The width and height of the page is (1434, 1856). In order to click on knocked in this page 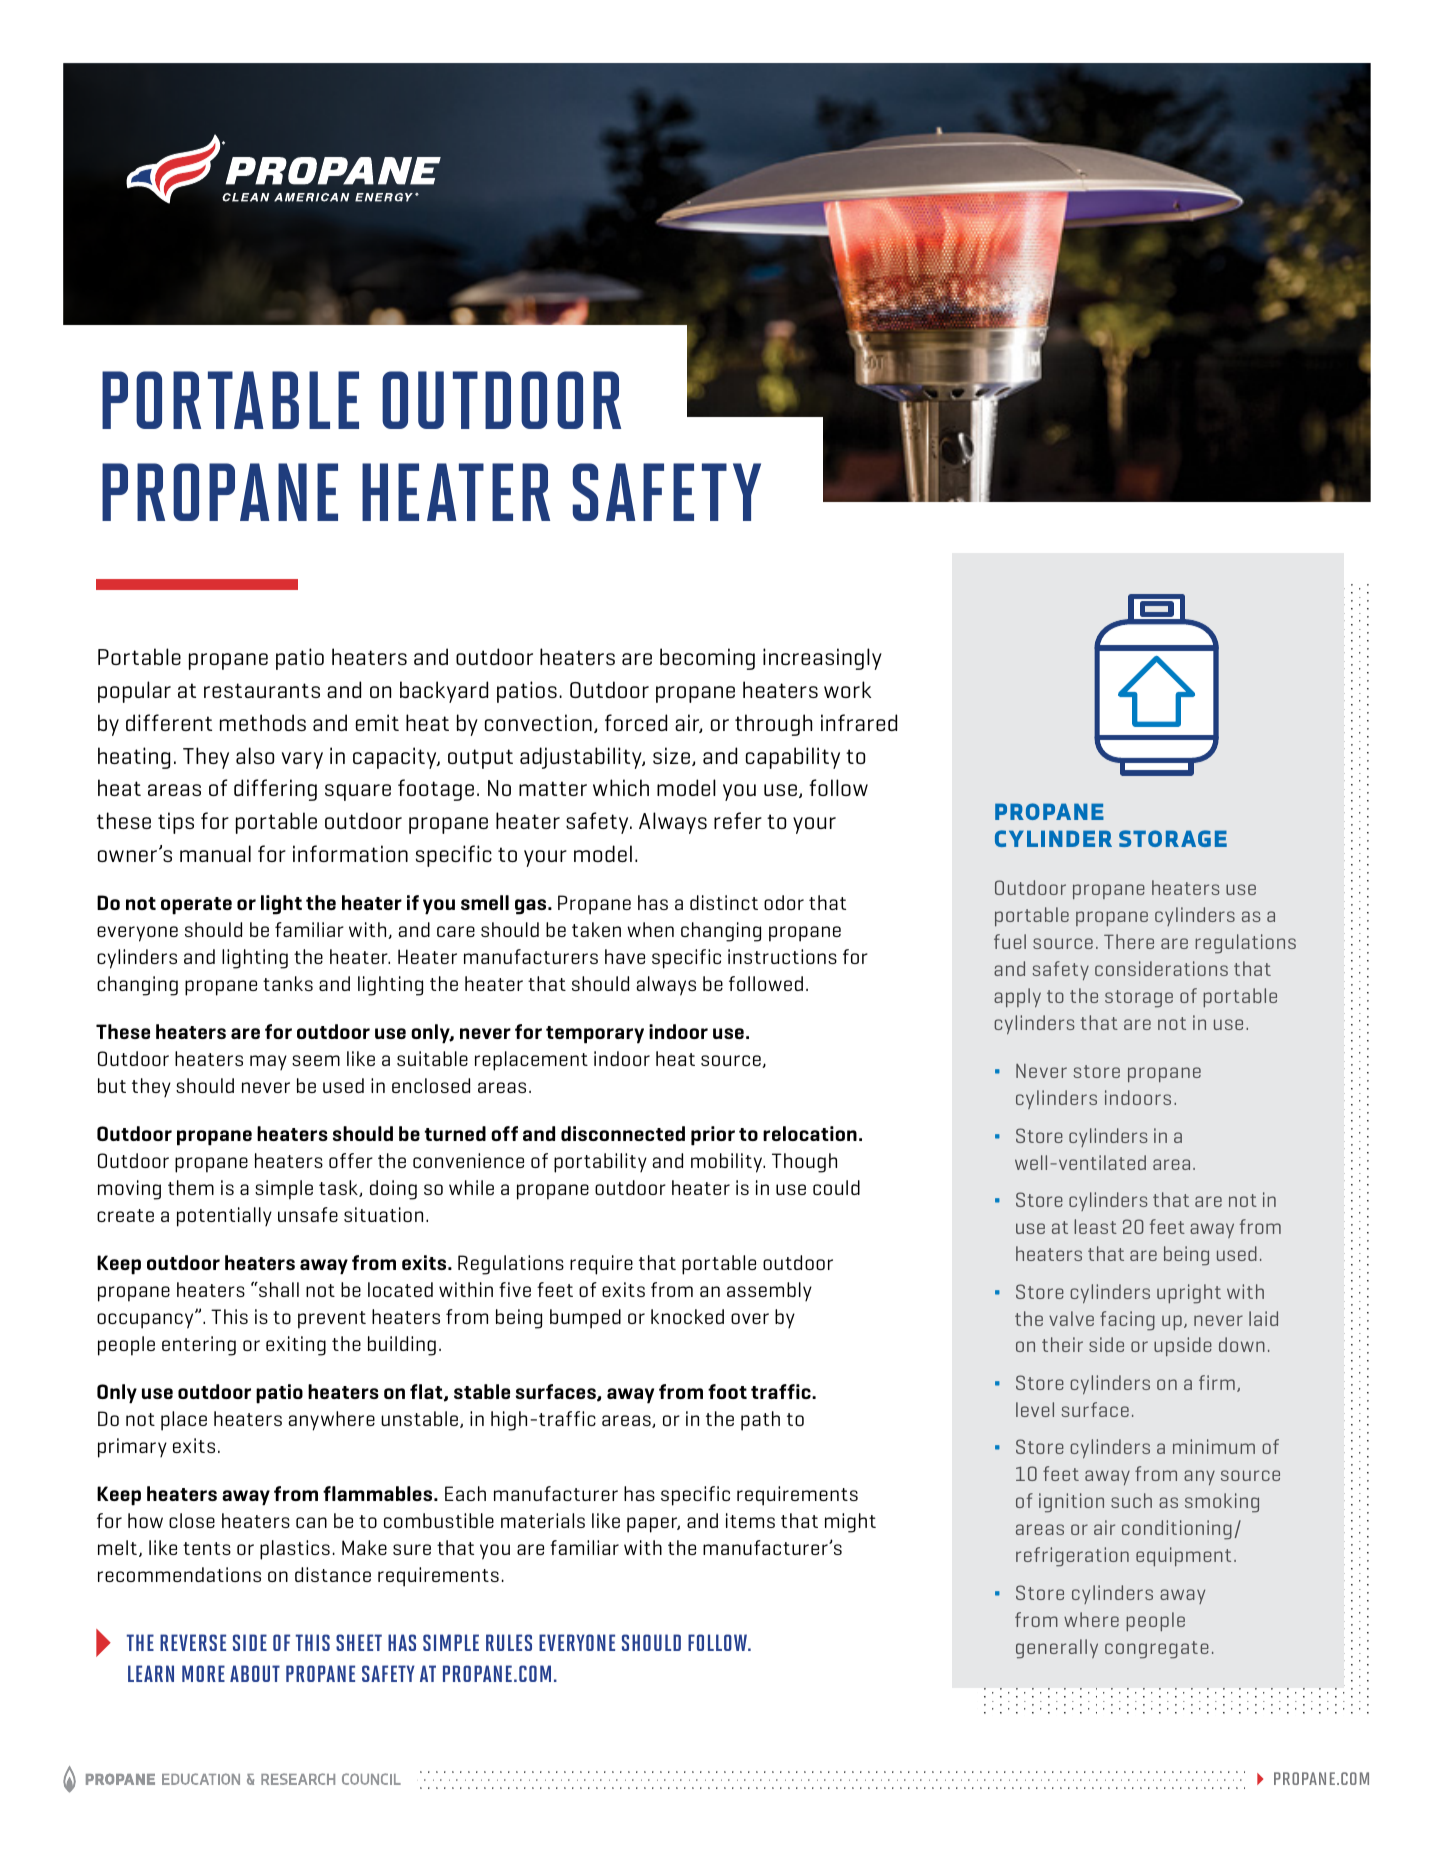, I will do `click(687, 1316)`.
